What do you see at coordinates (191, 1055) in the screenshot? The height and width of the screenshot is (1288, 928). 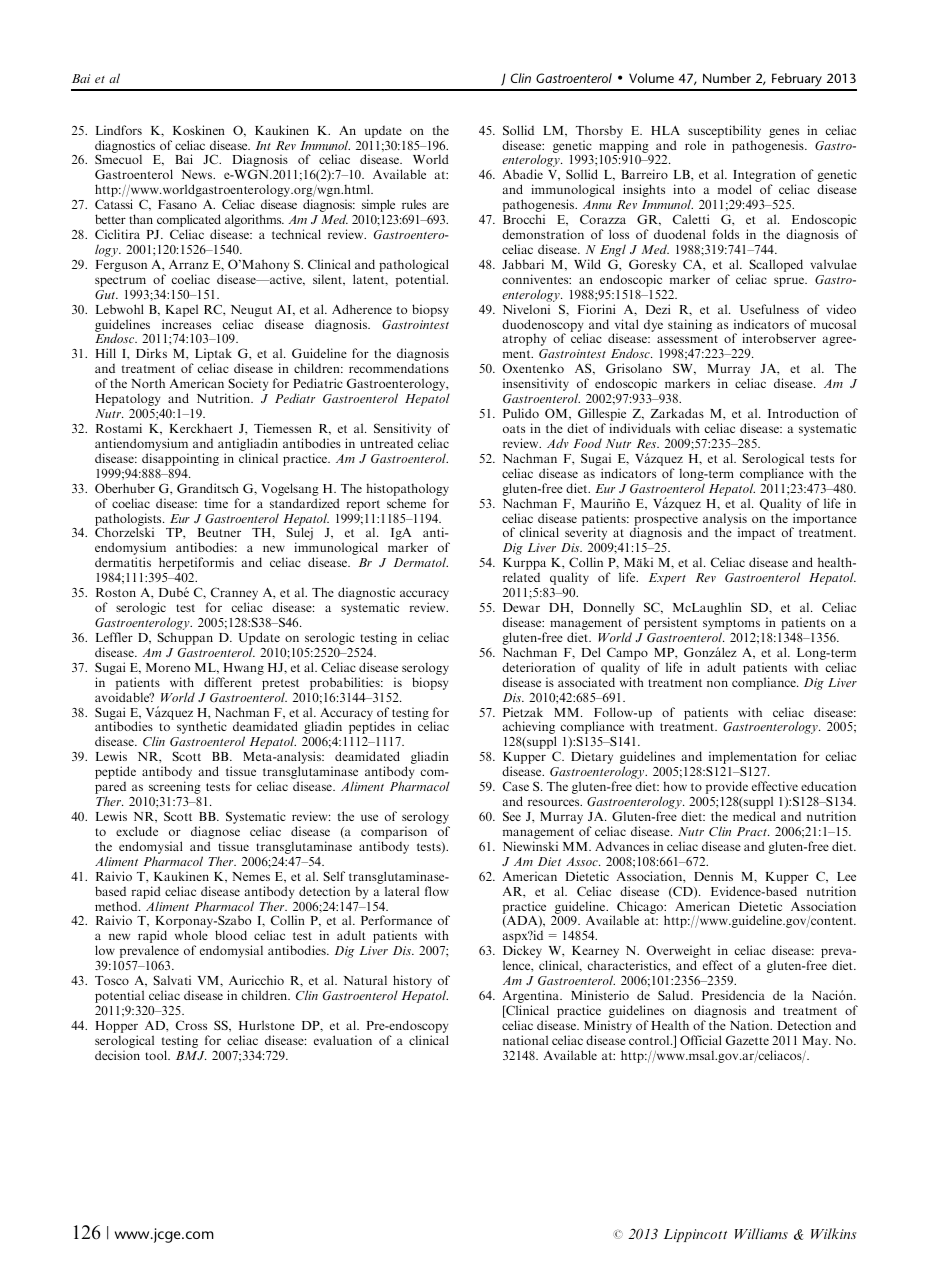 I see `BMJ` at bounding box center [191, 1055].
